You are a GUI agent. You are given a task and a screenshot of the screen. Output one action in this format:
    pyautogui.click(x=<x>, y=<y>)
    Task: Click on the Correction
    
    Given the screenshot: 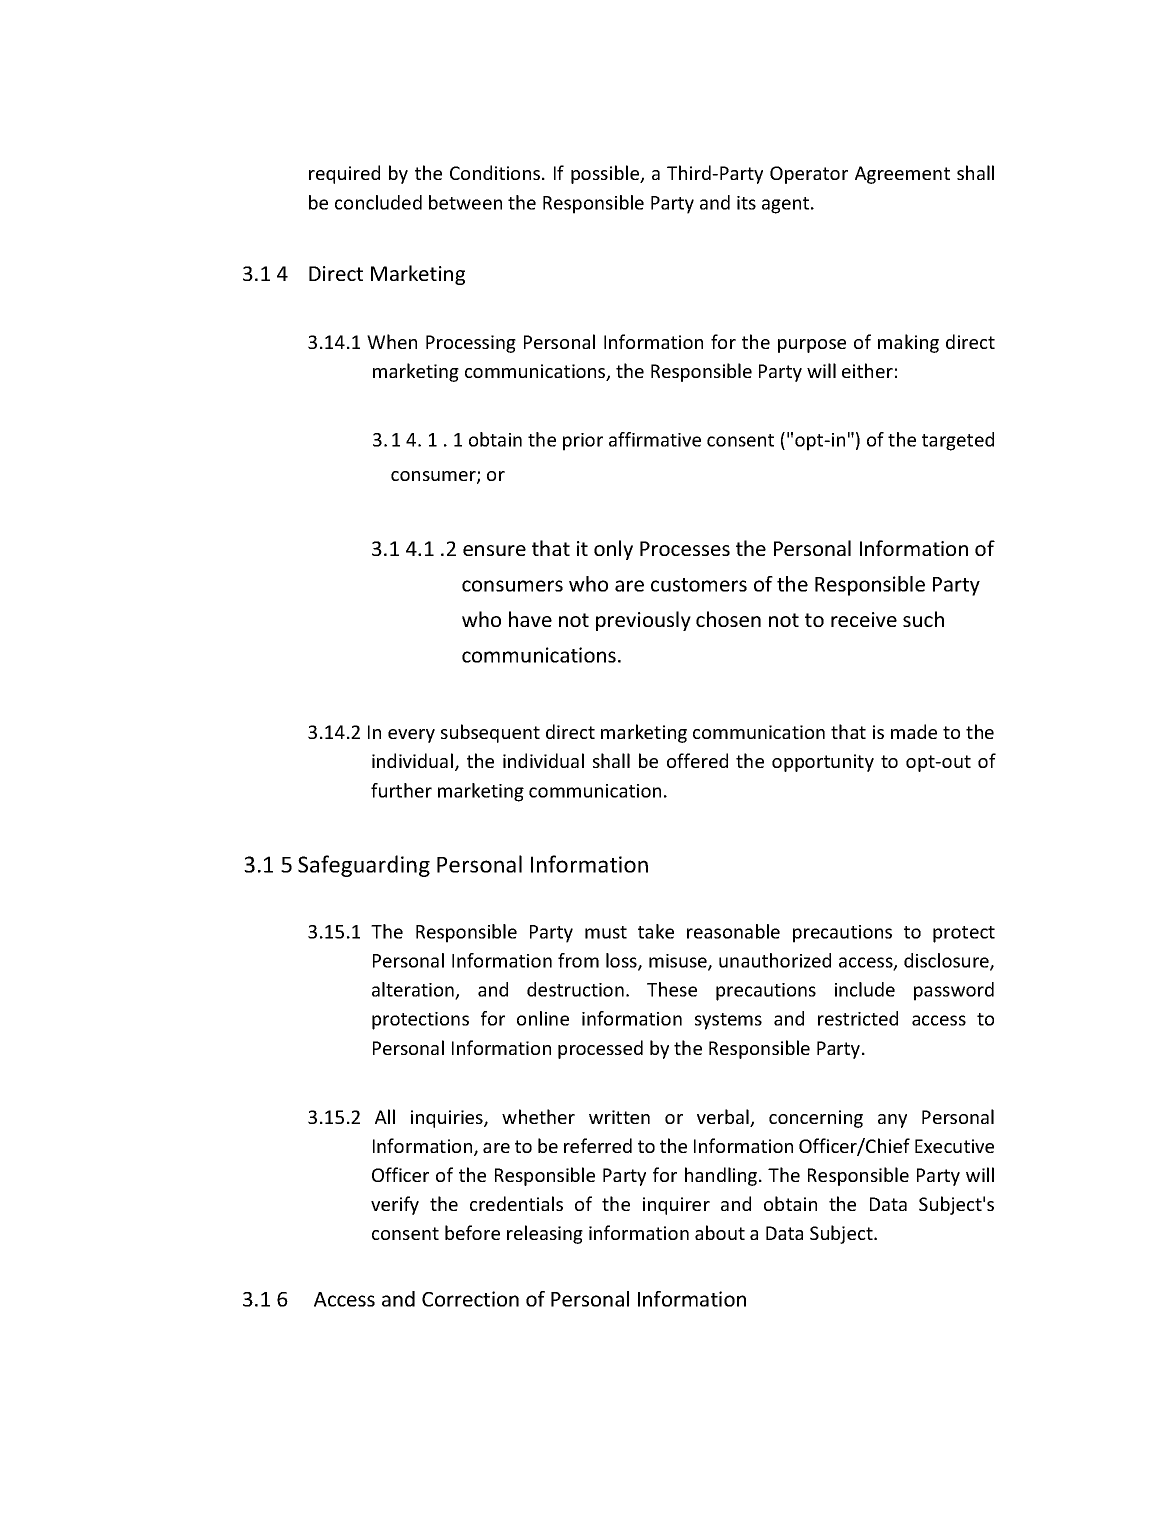 What is the action you would take?
    pyautogui.click(x=470, y=1299)
